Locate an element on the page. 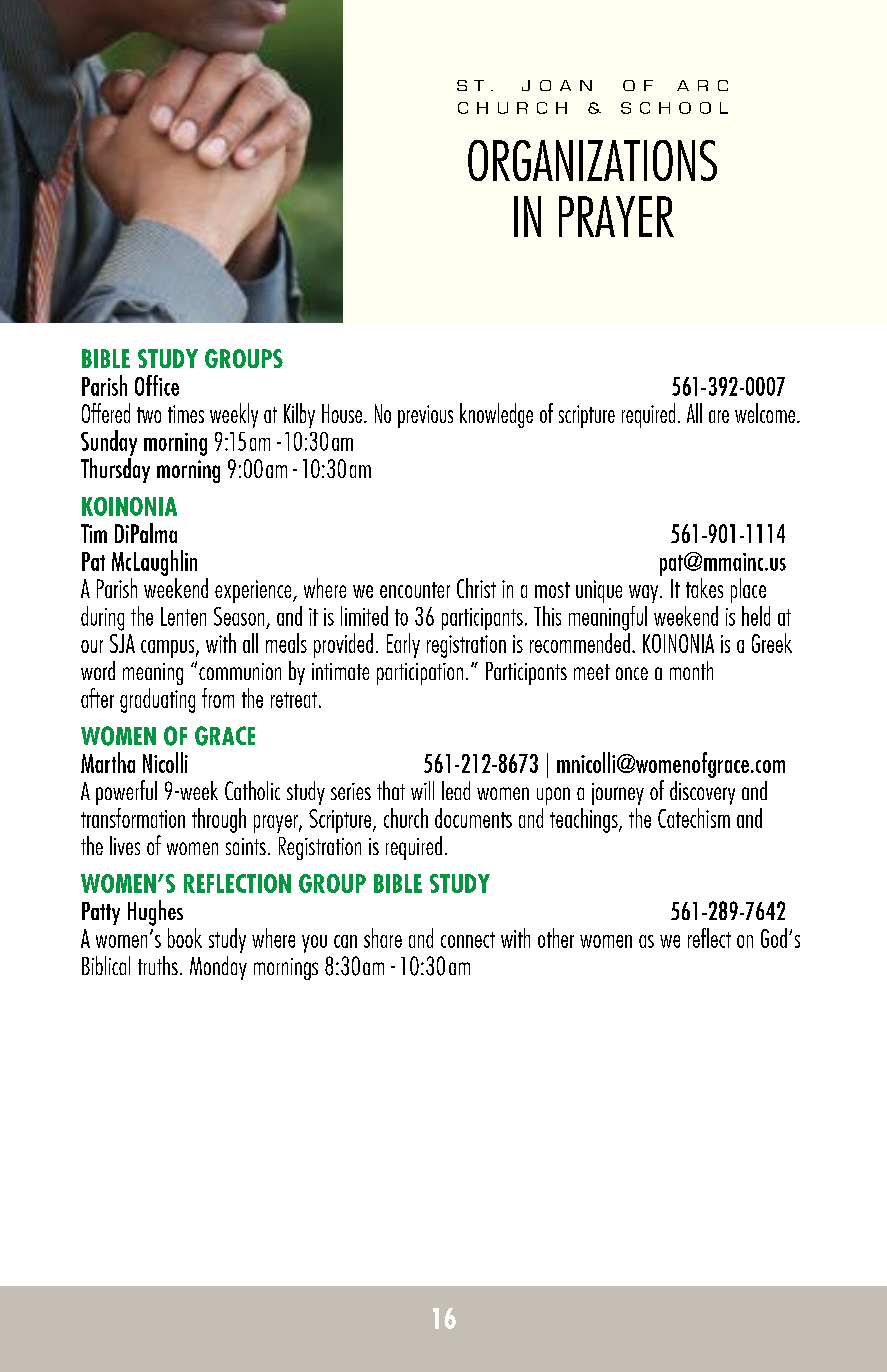 The image size is (887, 1372). Lenten is located at coordinates (183, 616).
